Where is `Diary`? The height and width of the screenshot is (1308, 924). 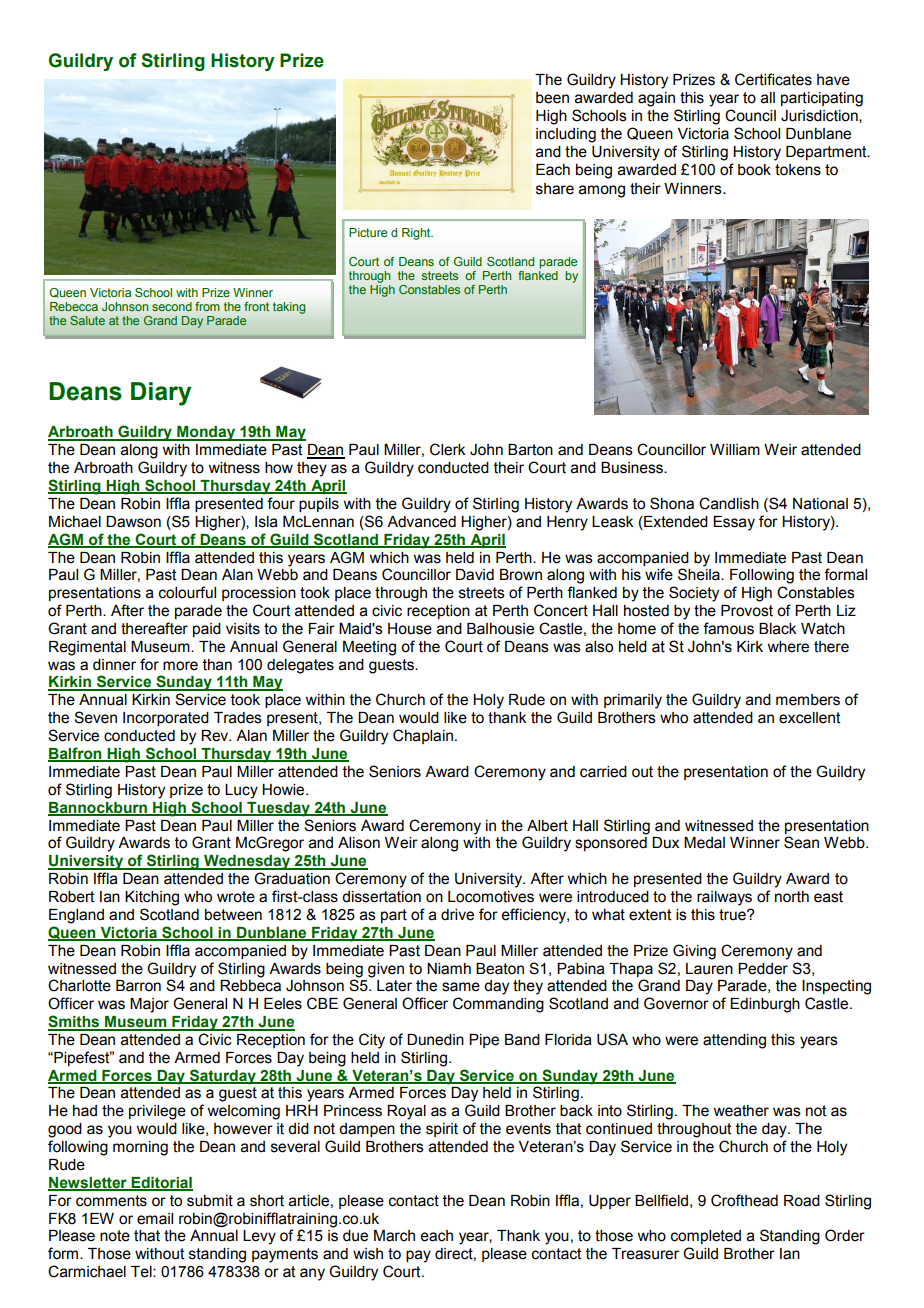
Diary is located at coordinates (161, 394).
